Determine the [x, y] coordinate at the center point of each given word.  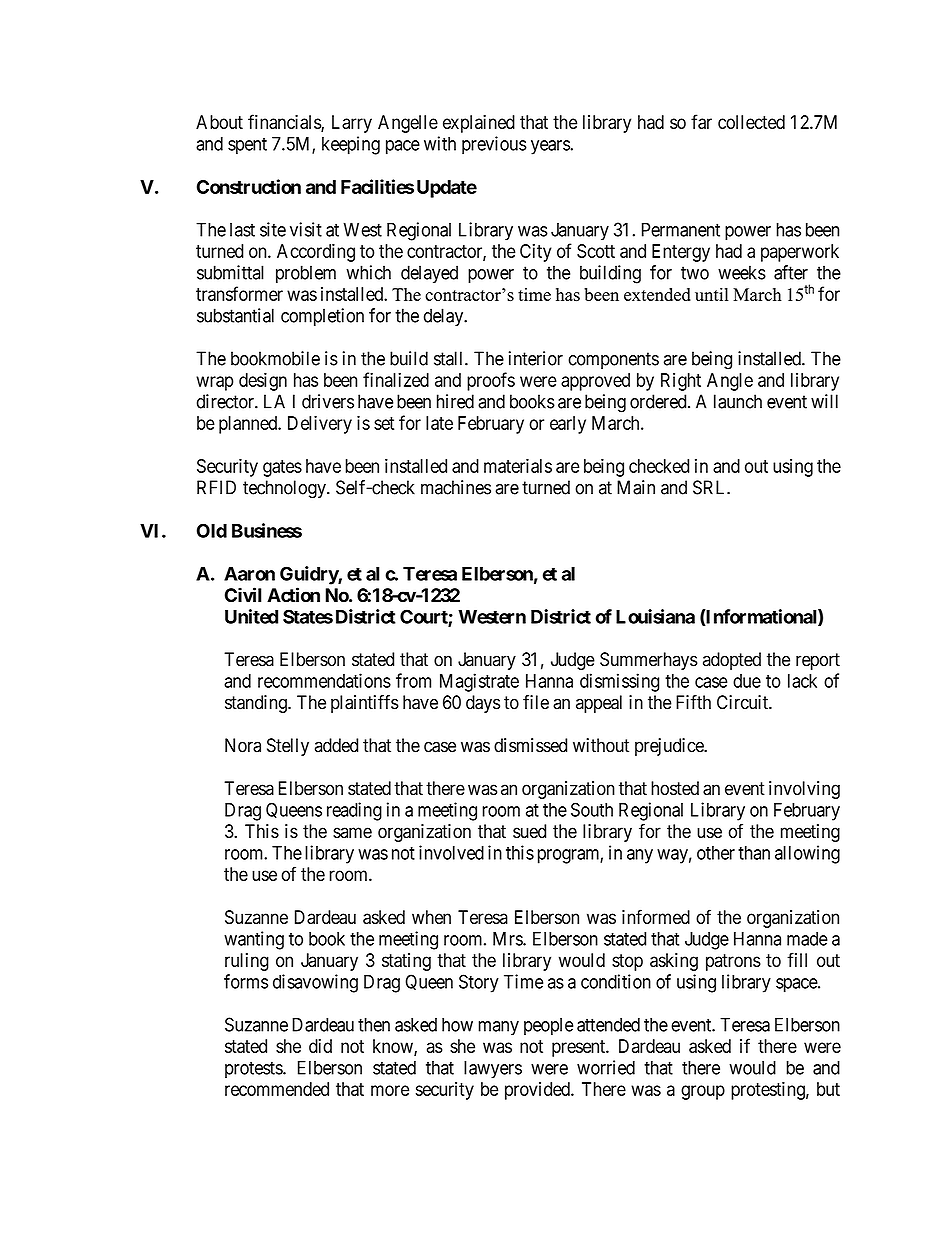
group [703, 1092]
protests [254, 1069]
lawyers [493, 1069]
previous [494, 145]
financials [285, 123]
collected [751, 122]
